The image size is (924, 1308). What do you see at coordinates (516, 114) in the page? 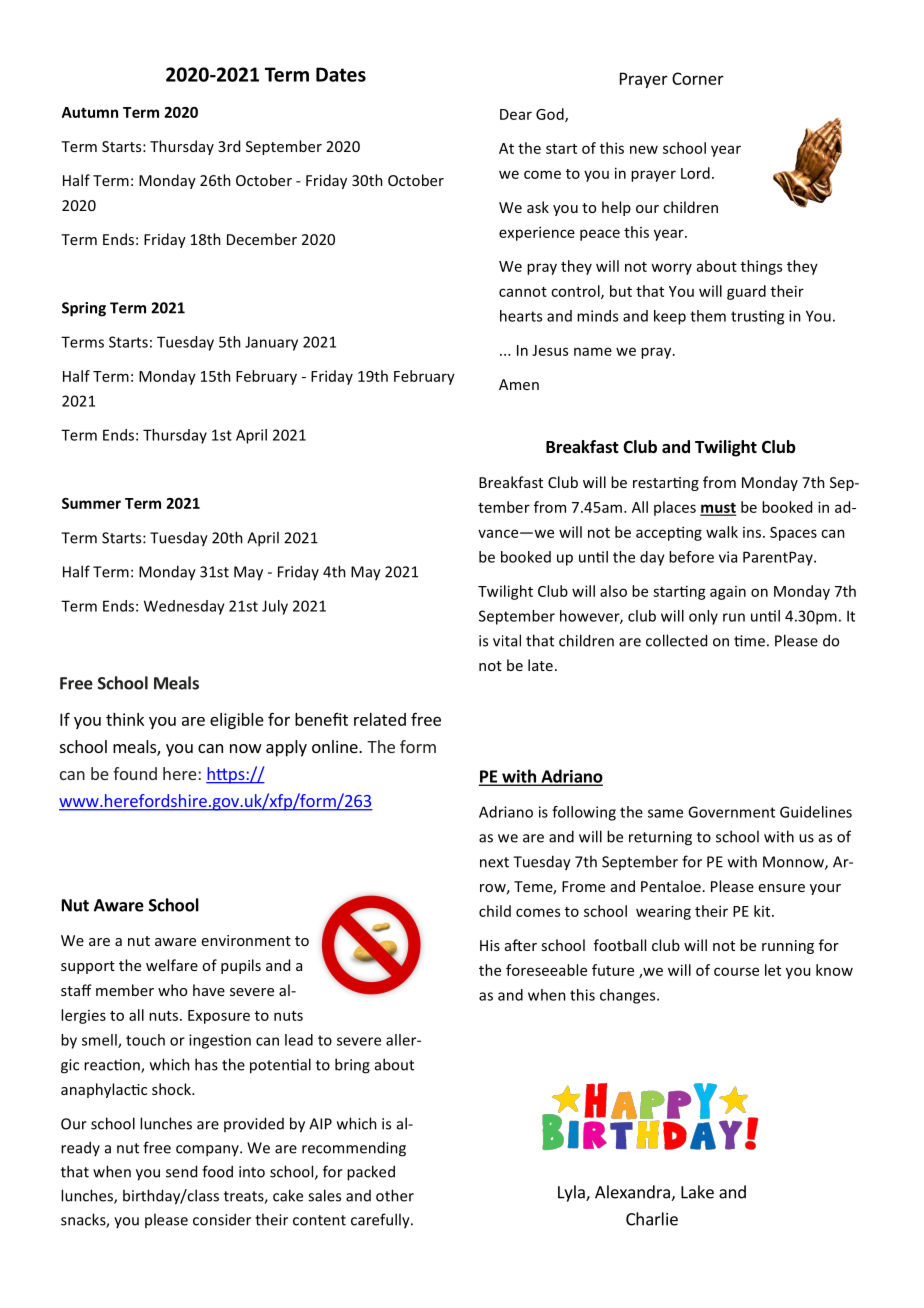
I see `Dear` at bounding box center [516, 114].
